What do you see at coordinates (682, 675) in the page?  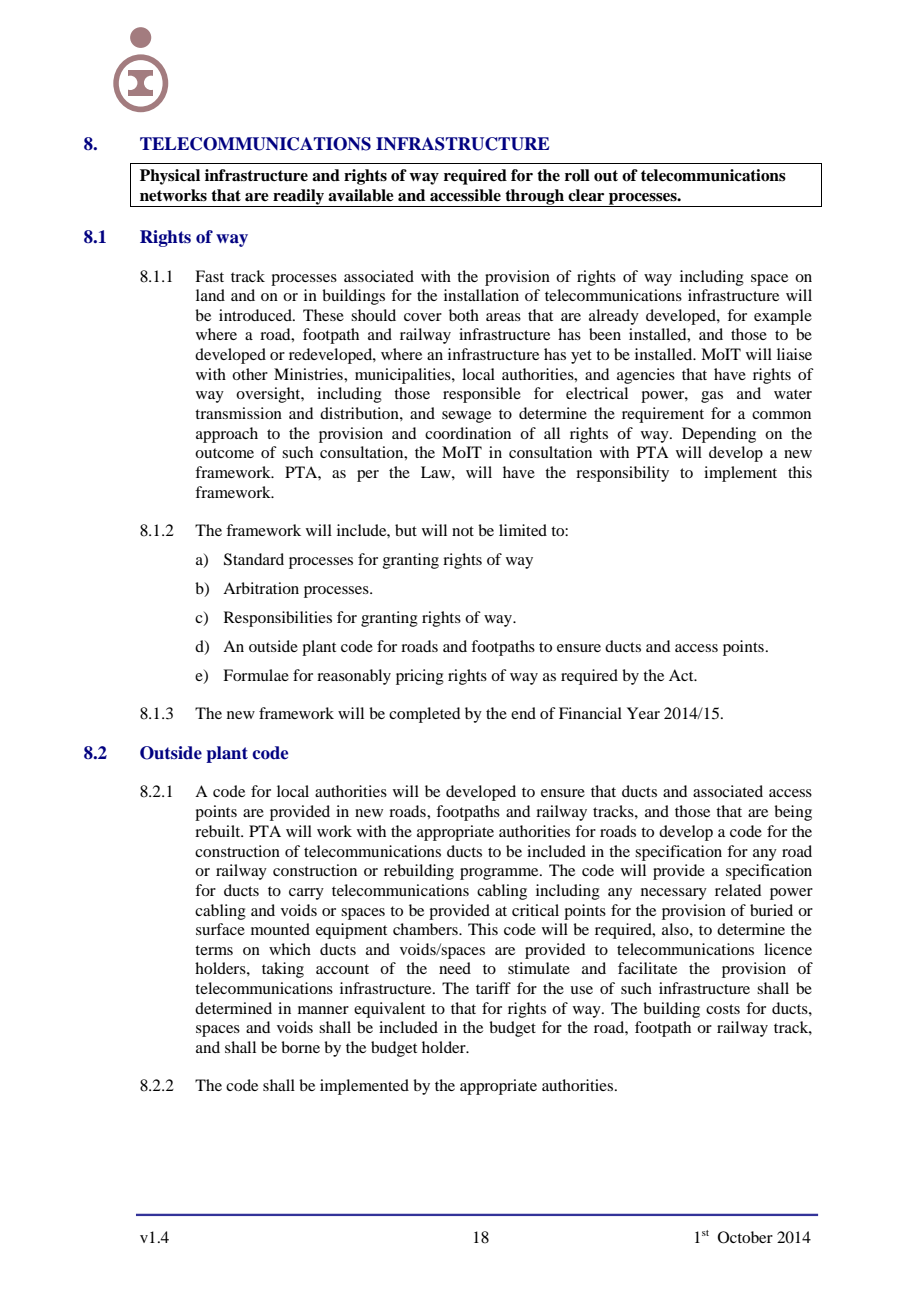 I see `Act` at bounding box center [682, 675].
